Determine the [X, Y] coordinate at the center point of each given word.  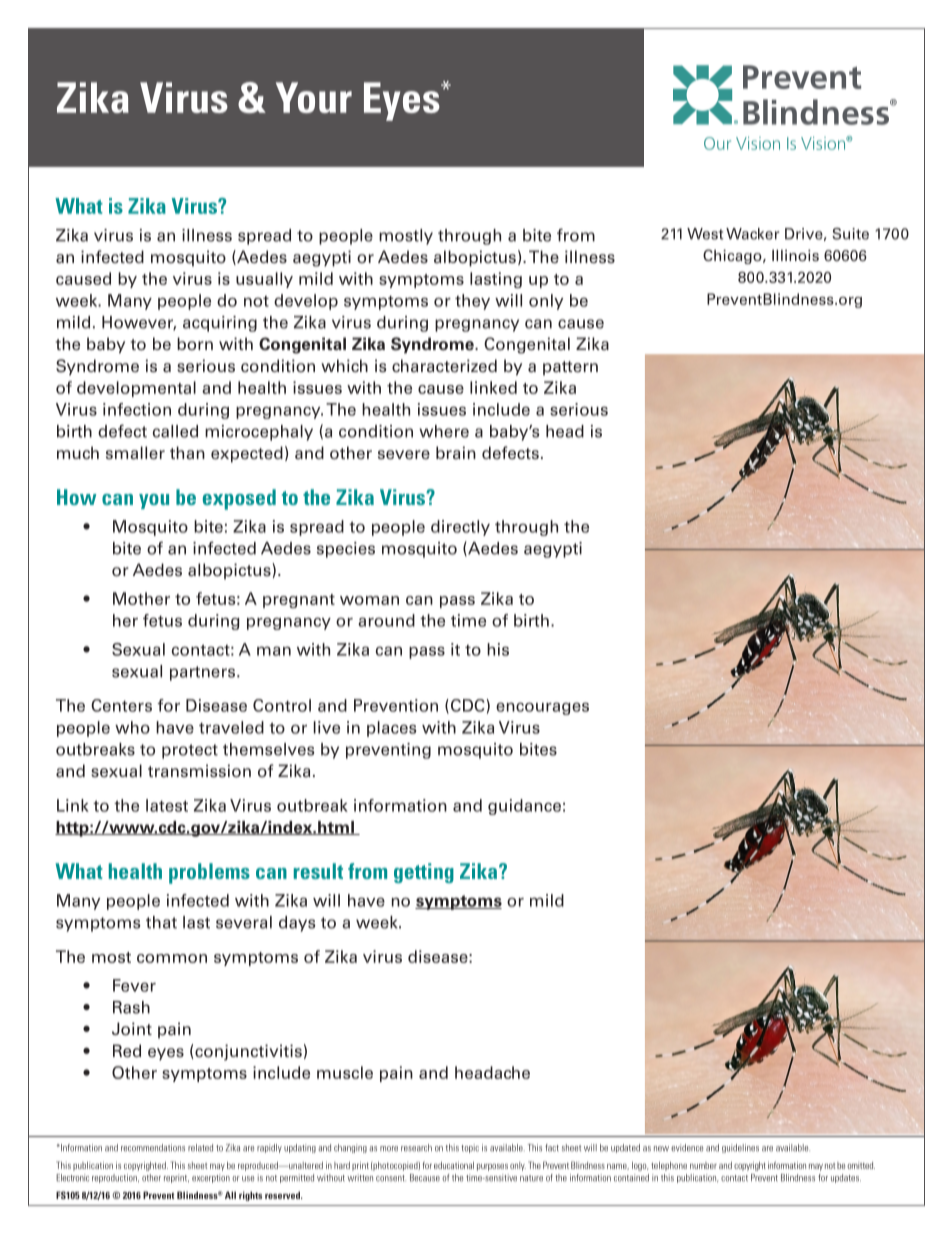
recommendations [153, 1148]
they [472, 302]
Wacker [752, 234]
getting [424, 873]
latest [167, 805]
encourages [542, 708]
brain [456, 452]
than [187, 453]
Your [314, 97]
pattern [570, 368]
